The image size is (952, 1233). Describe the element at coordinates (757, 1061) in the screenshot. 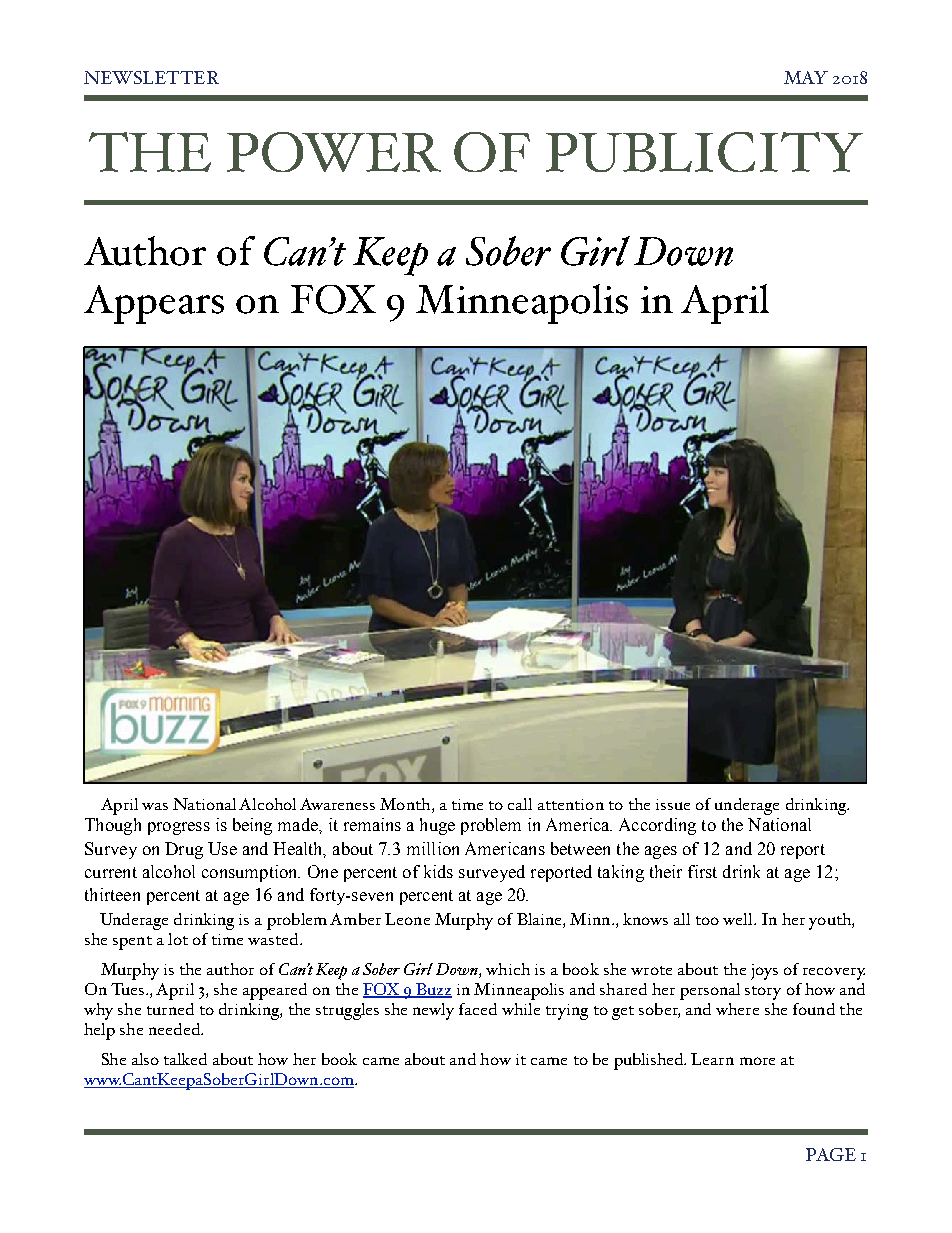

I see `more` at that location.
